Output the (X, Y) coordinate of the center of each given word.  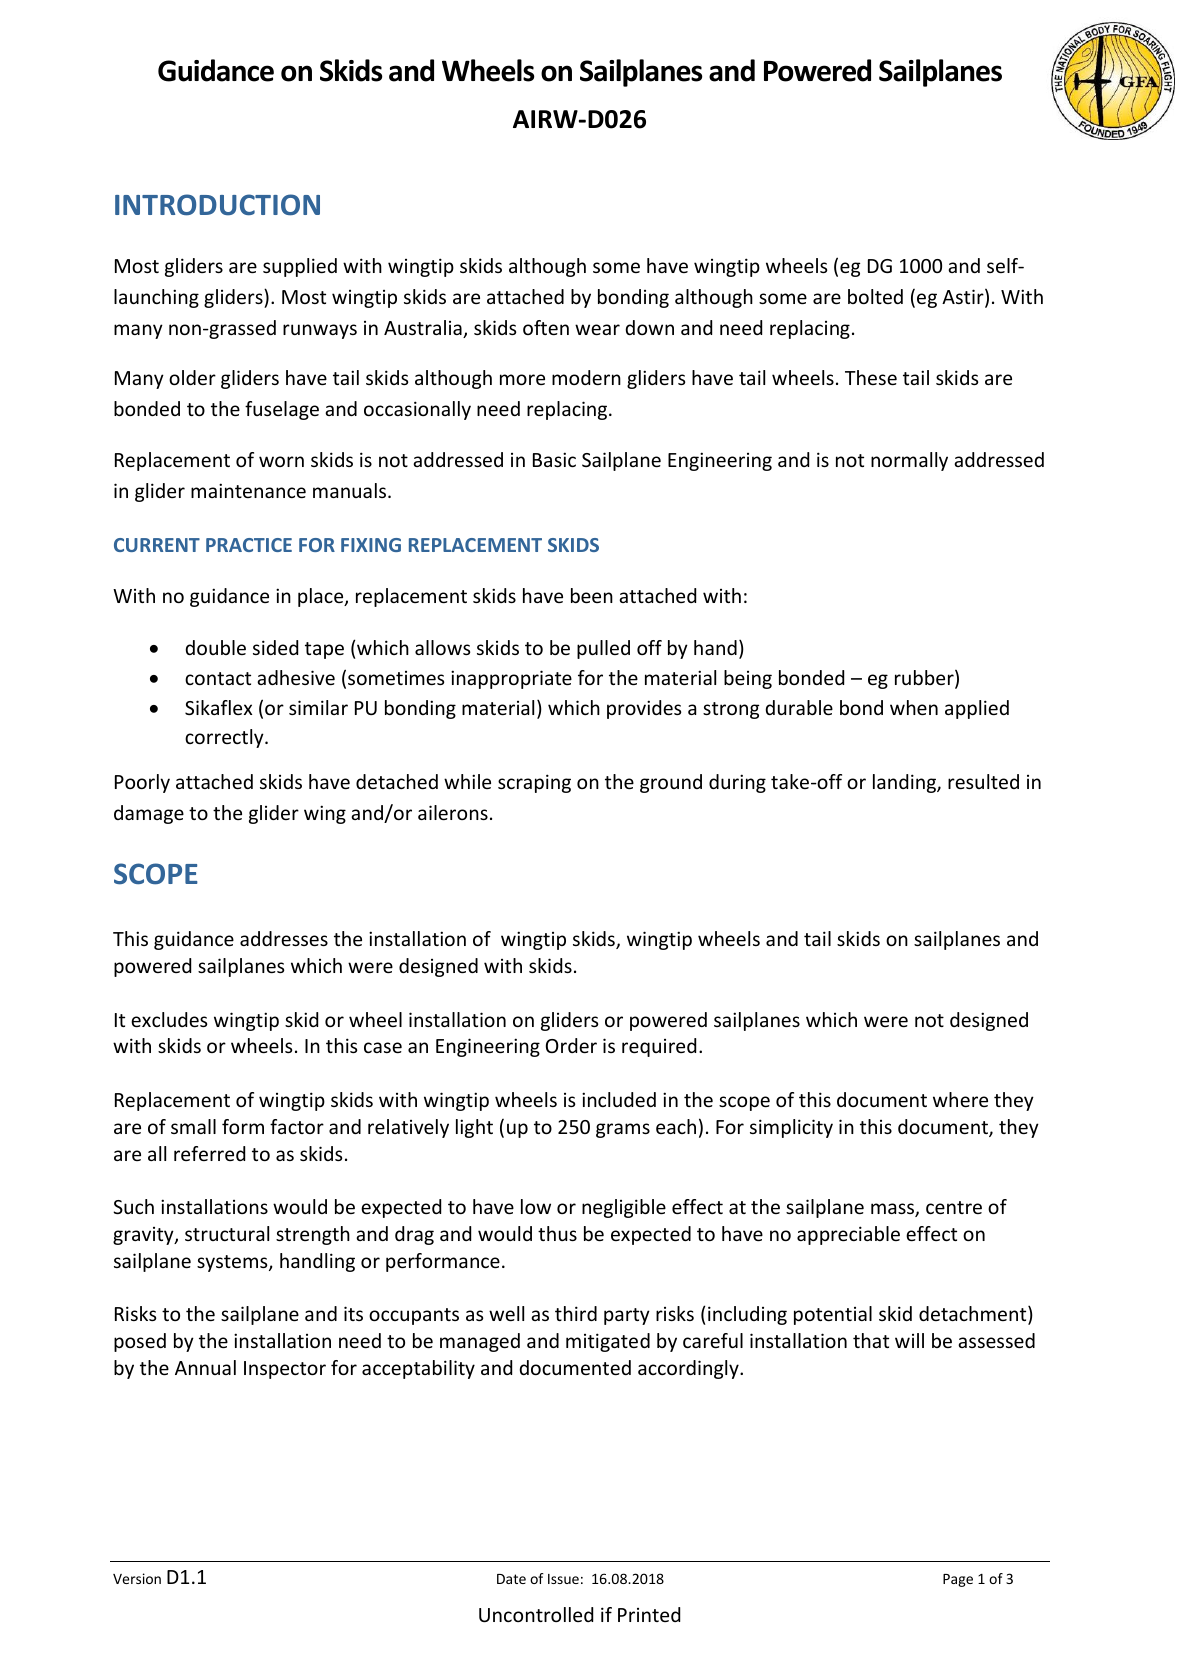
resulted (983, 781)
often (546, 327)
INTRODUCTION (217, 205)
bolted (875, 296)
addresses (284, 938)
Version (137, 1578)
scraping (534, 783)
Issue (563, 1579)
